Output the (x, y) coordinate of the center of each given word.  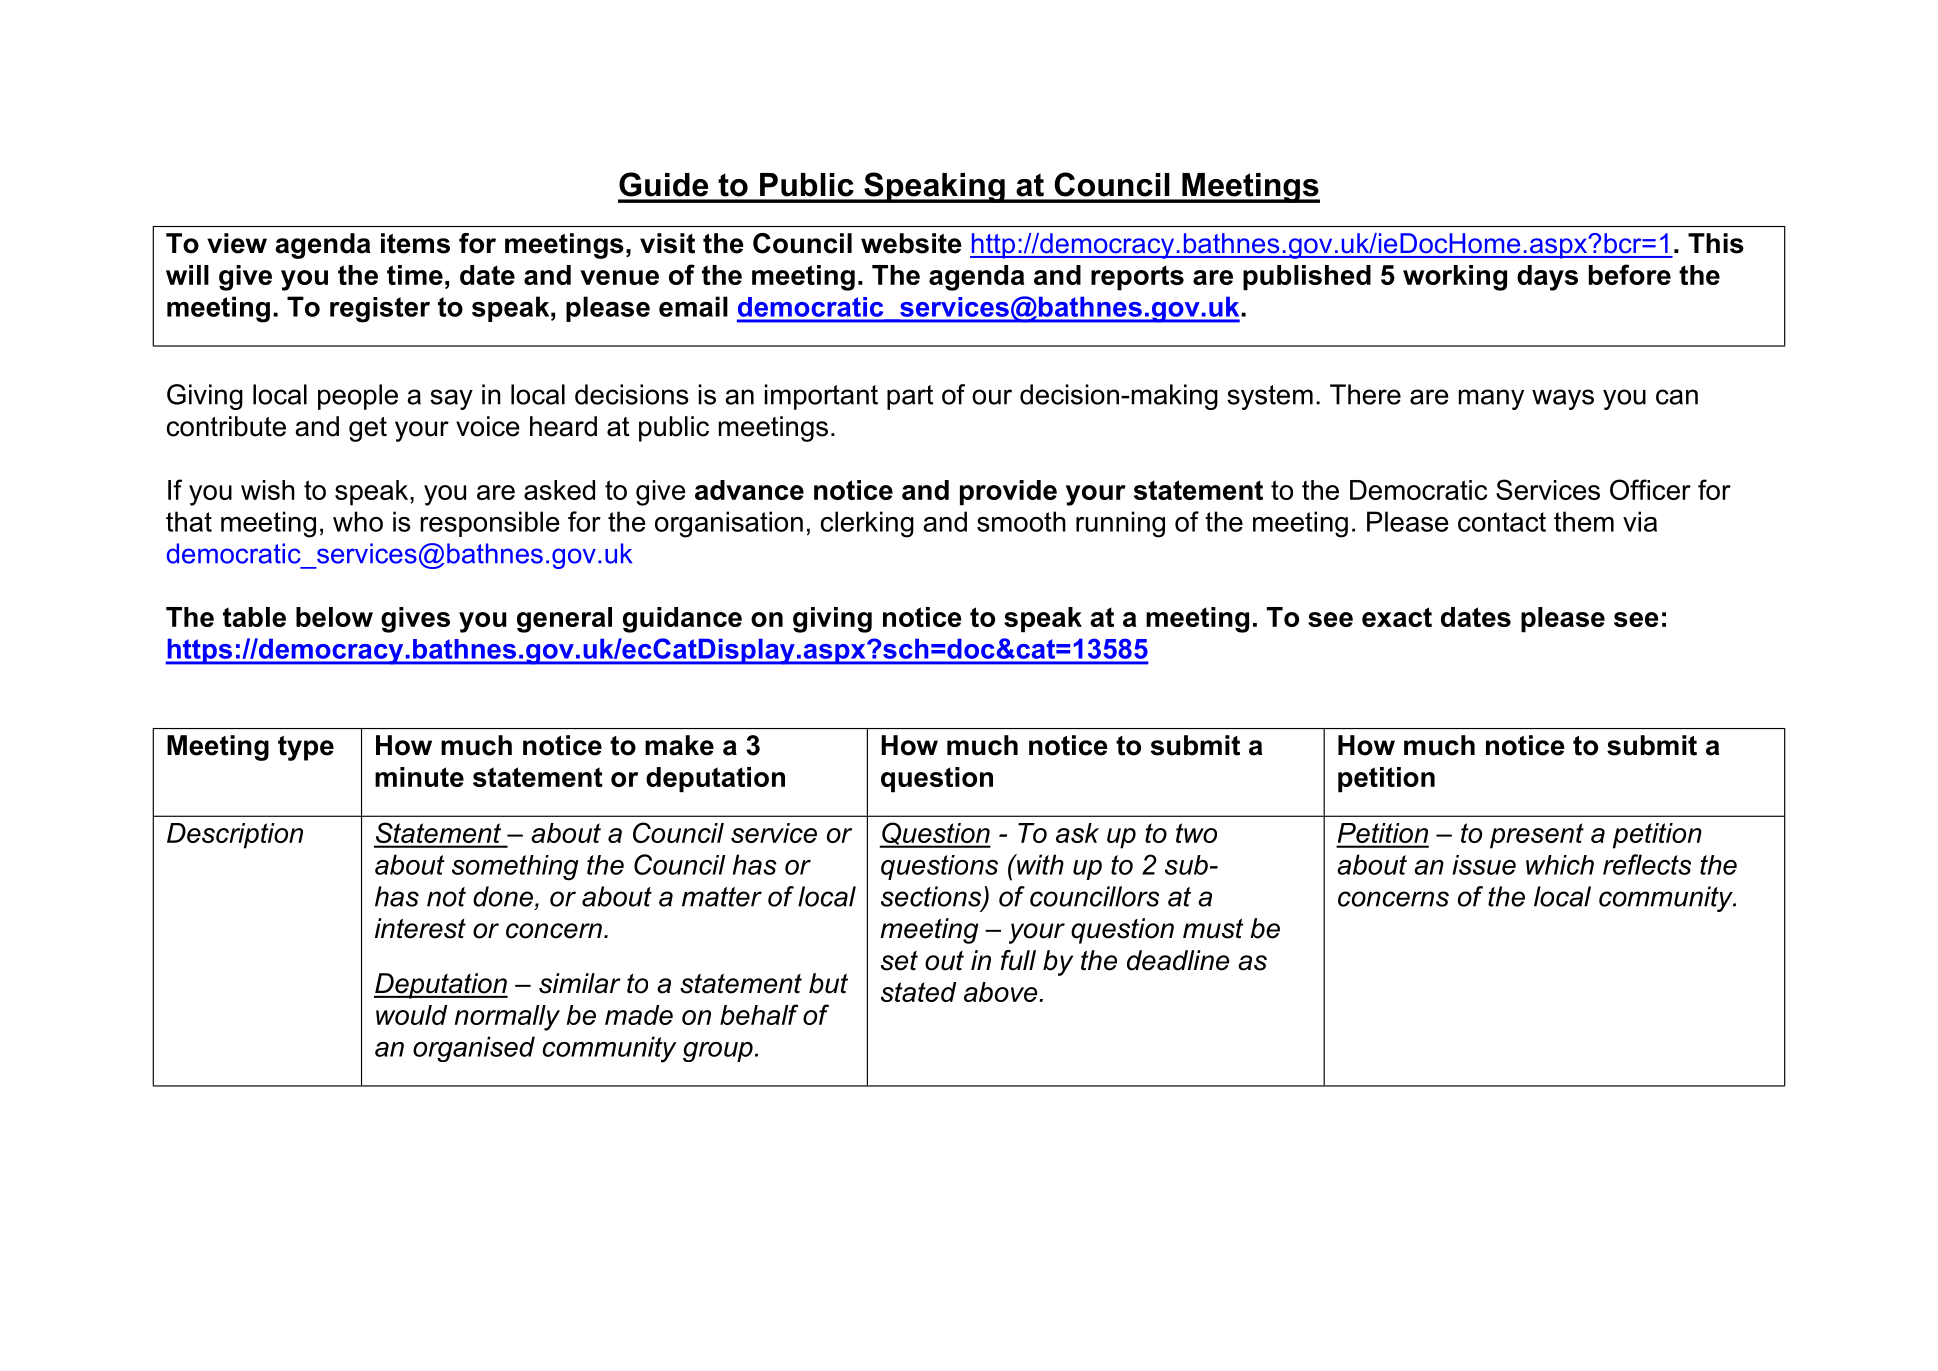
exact (1397, 617)
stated (918, 992)
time (415, 275)
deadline (1178, 960)
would (411, 1015)
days (1547, 278)
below (334, 617)
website (911, 243)
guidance (682, 620)
